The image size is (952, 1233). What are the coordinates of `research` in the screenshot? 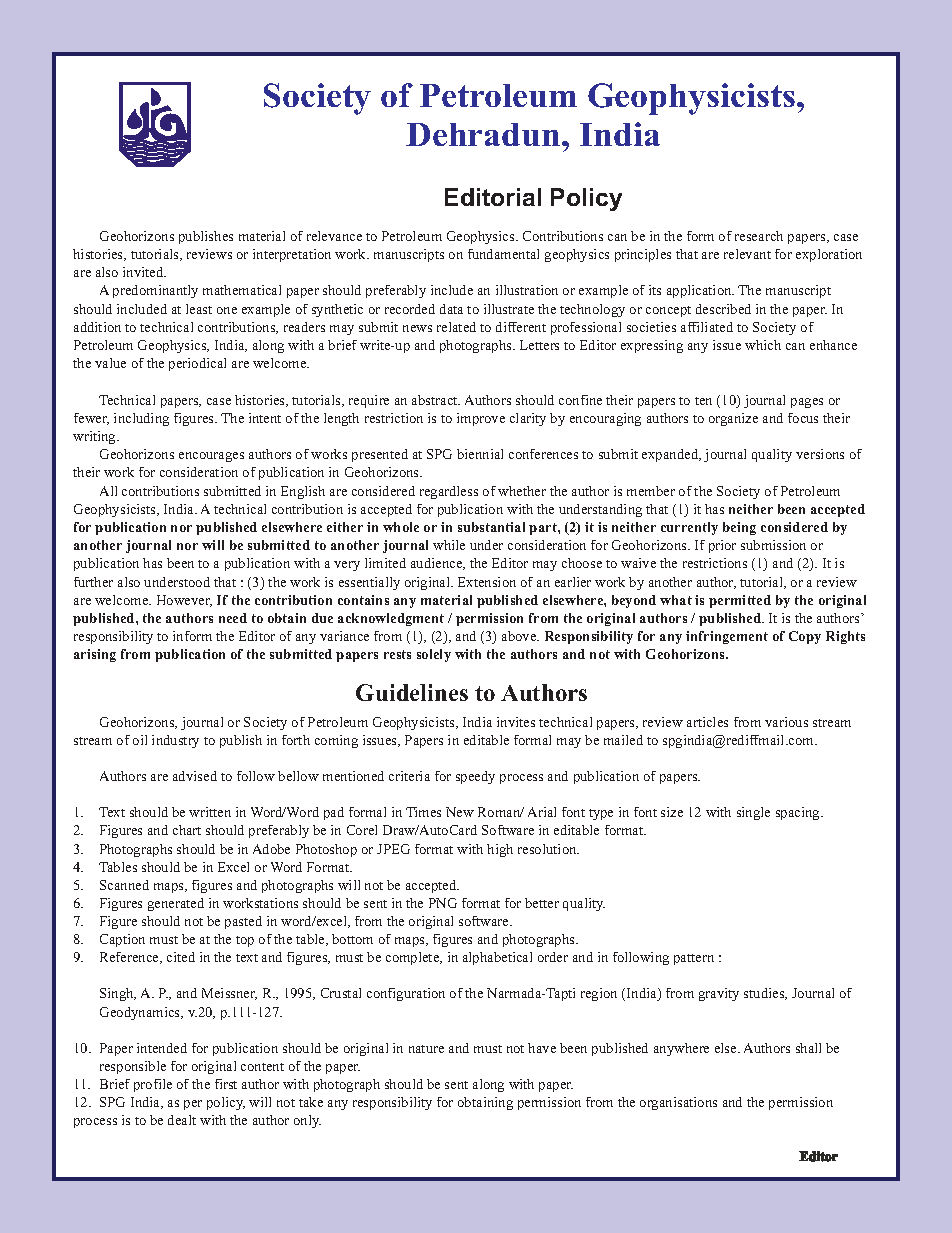 It's located at (759, 236).
